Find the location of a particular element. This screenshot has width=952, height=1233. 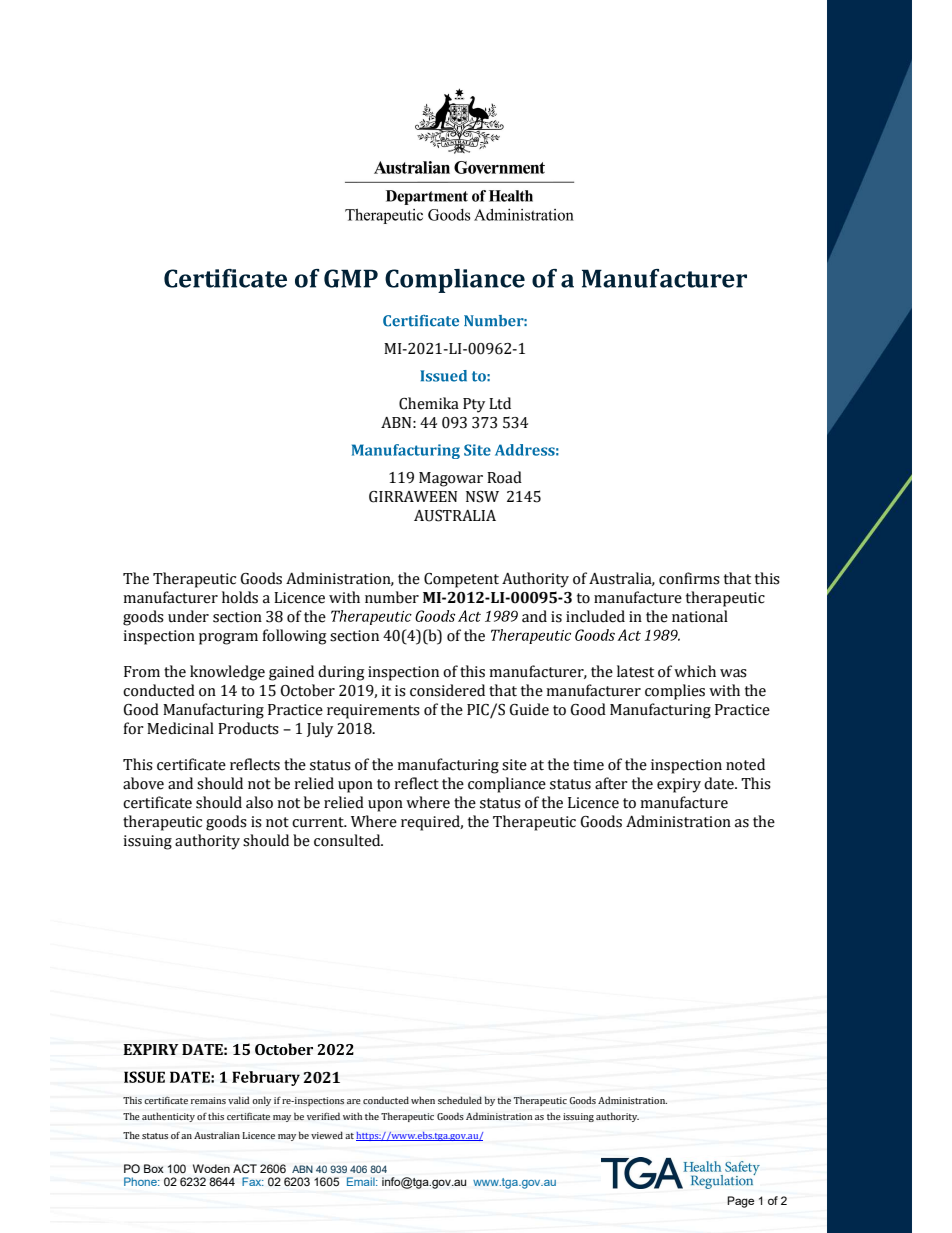

Page is located at coordinates (740, 1202).
